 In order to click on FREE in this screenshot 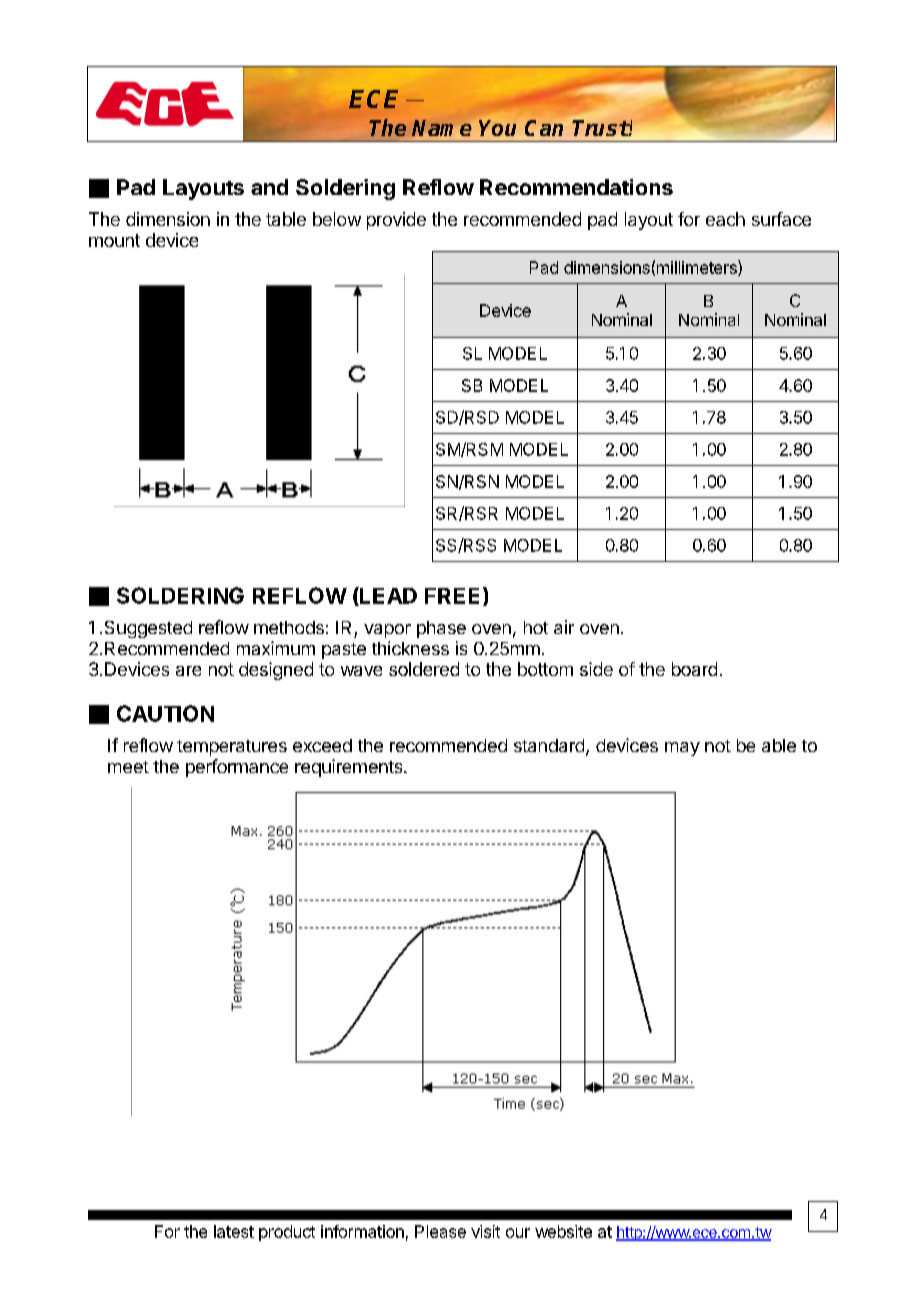, I will do `click(452, 596)`.
